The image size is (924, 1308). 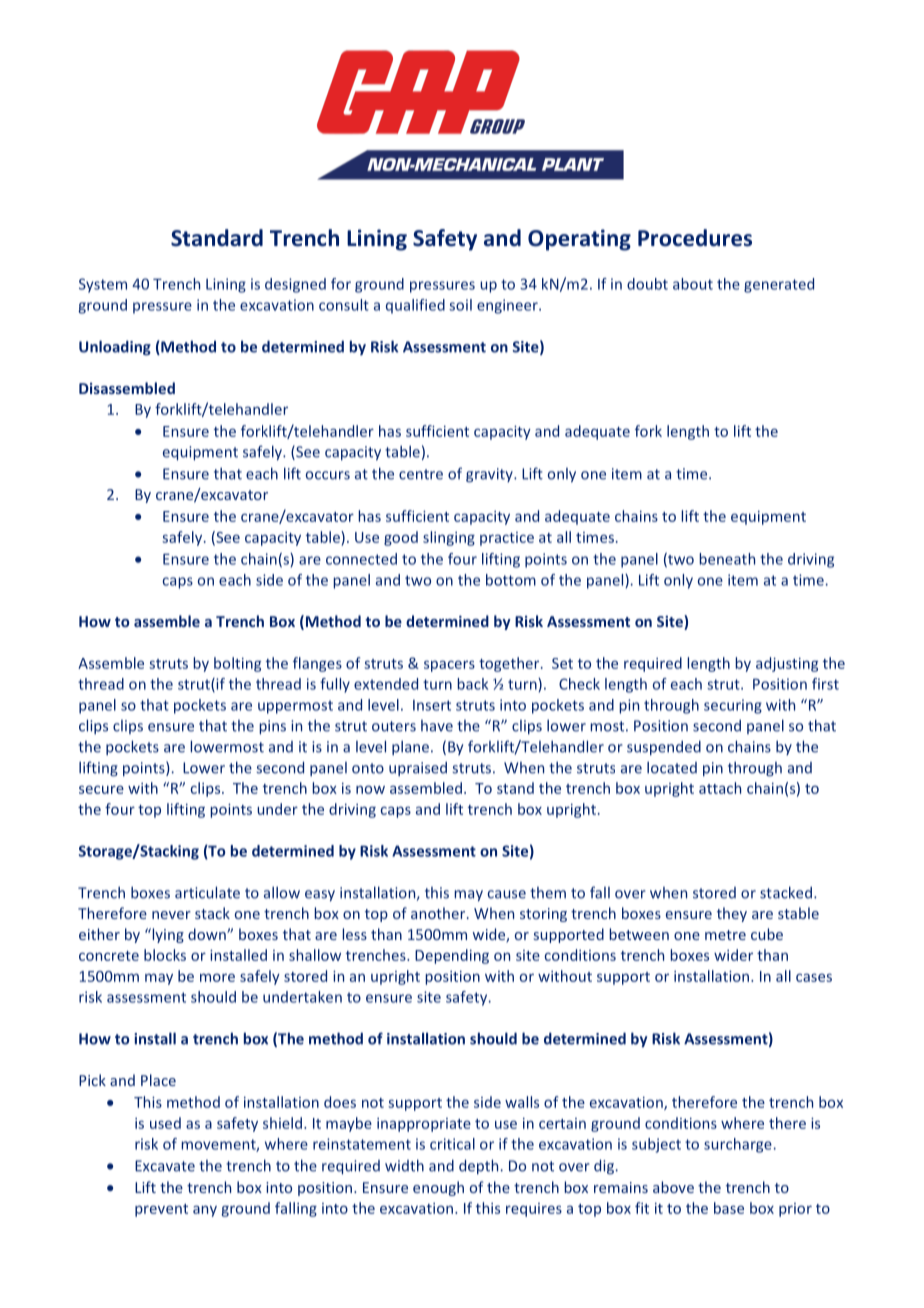 What do you see at coordinates (103, 285) in the screenshot?
I see `System` at bounding box center [103, 285].
